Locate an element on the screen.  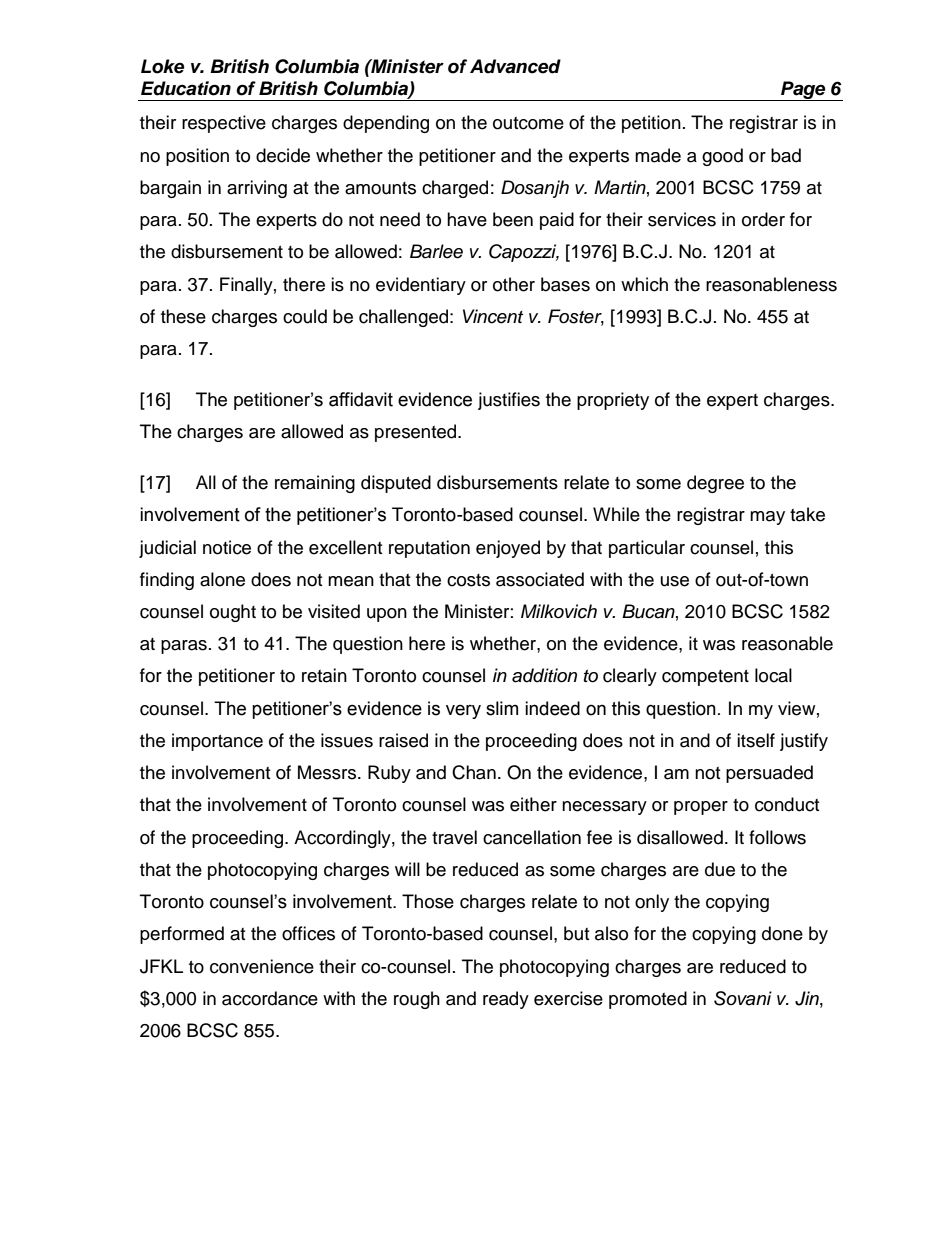
respective is located at coordinates (224, 124).
